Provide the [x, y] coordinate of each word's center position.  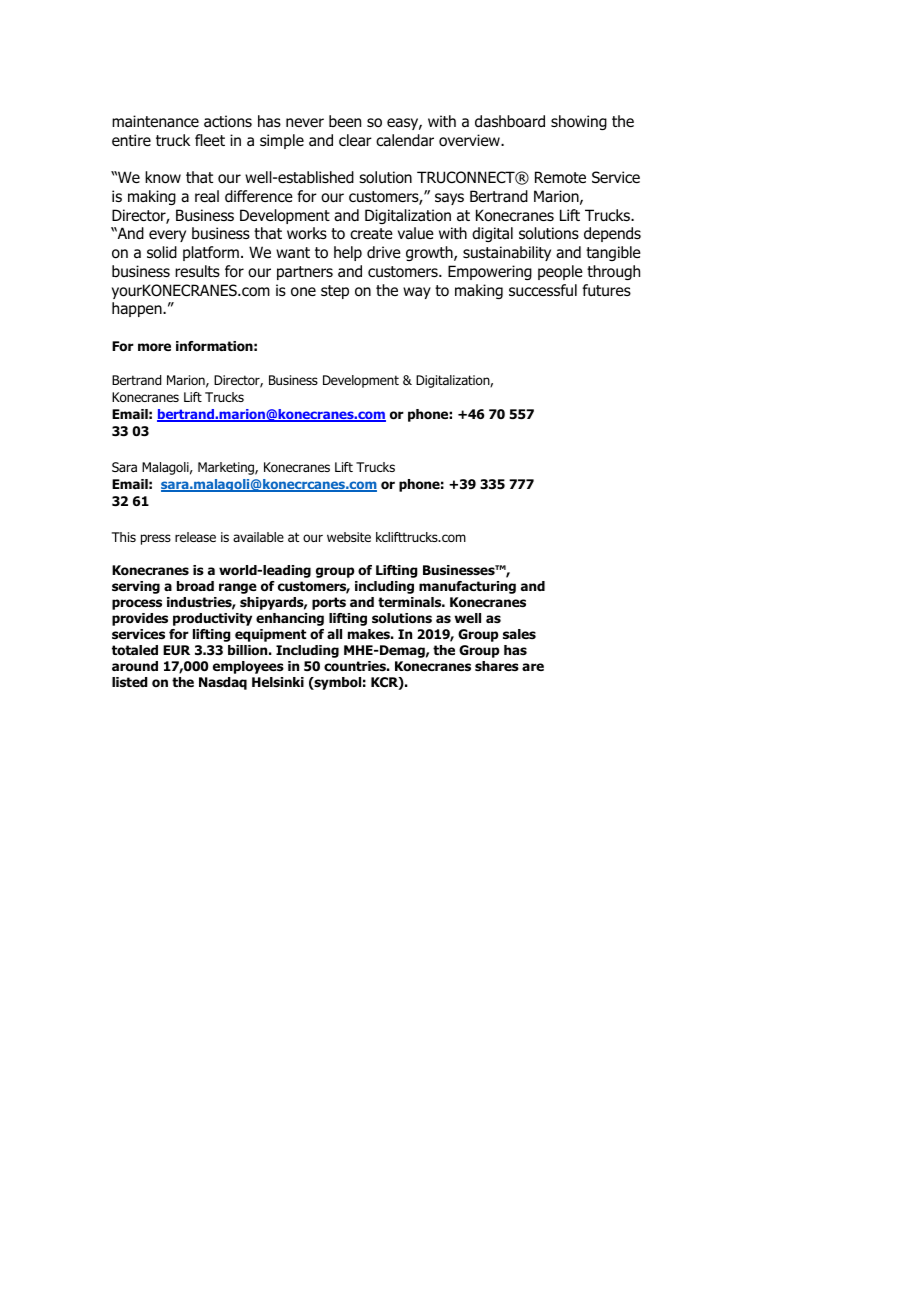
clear [355, 140]
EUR [176, 650]
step [335, 292]
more [154, 347]
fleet [210, 140]
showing [579, 122]
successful [543, 290]
